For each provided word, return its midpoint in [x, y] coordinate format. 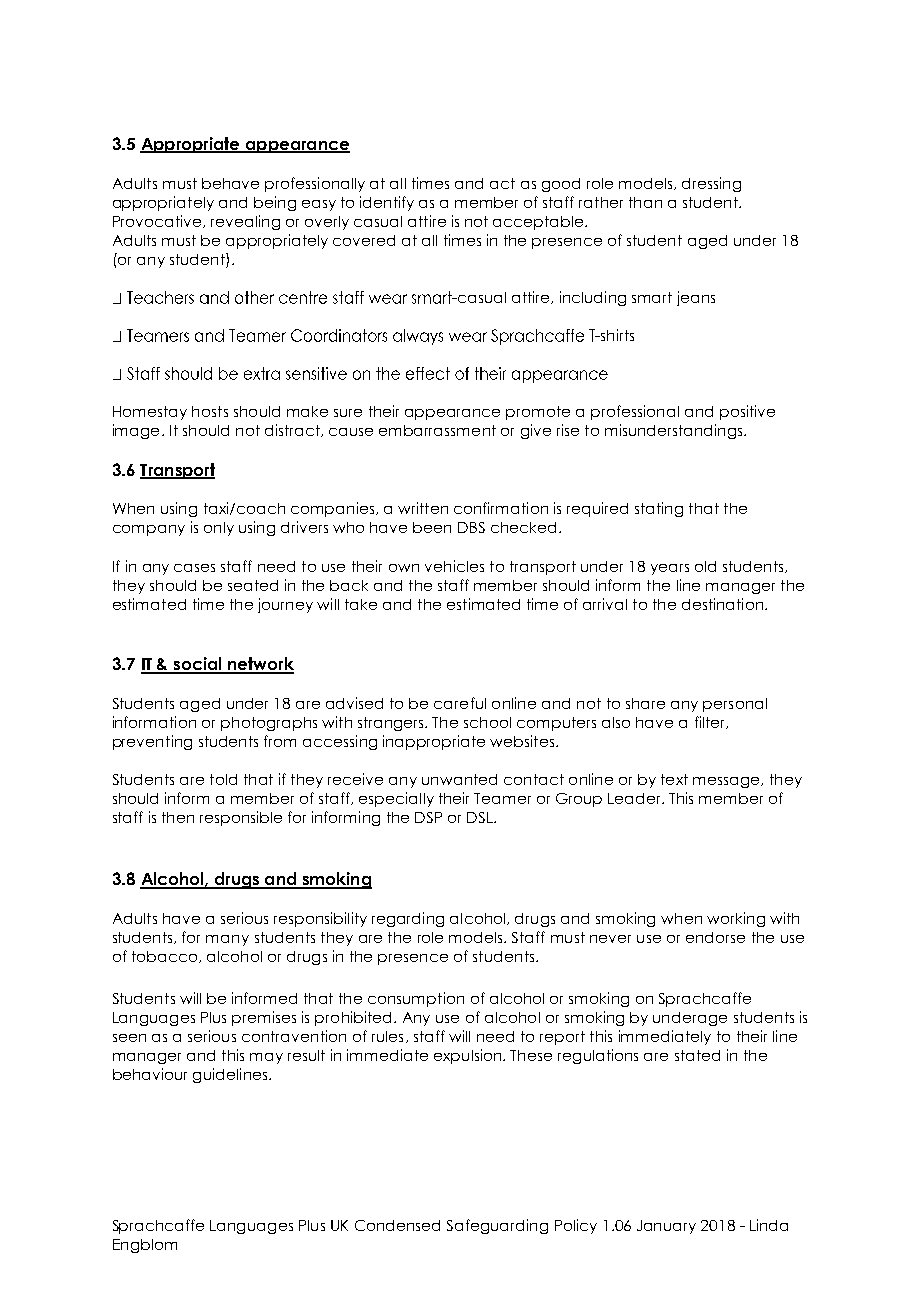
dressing [711, 184]
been [432, 527]
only [219, 529]
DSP [428, 817]
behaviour [150, 1074]
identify [387, 203]
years [670, 569]
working [736, 919]
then [178, 817]
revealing [245, 222]
